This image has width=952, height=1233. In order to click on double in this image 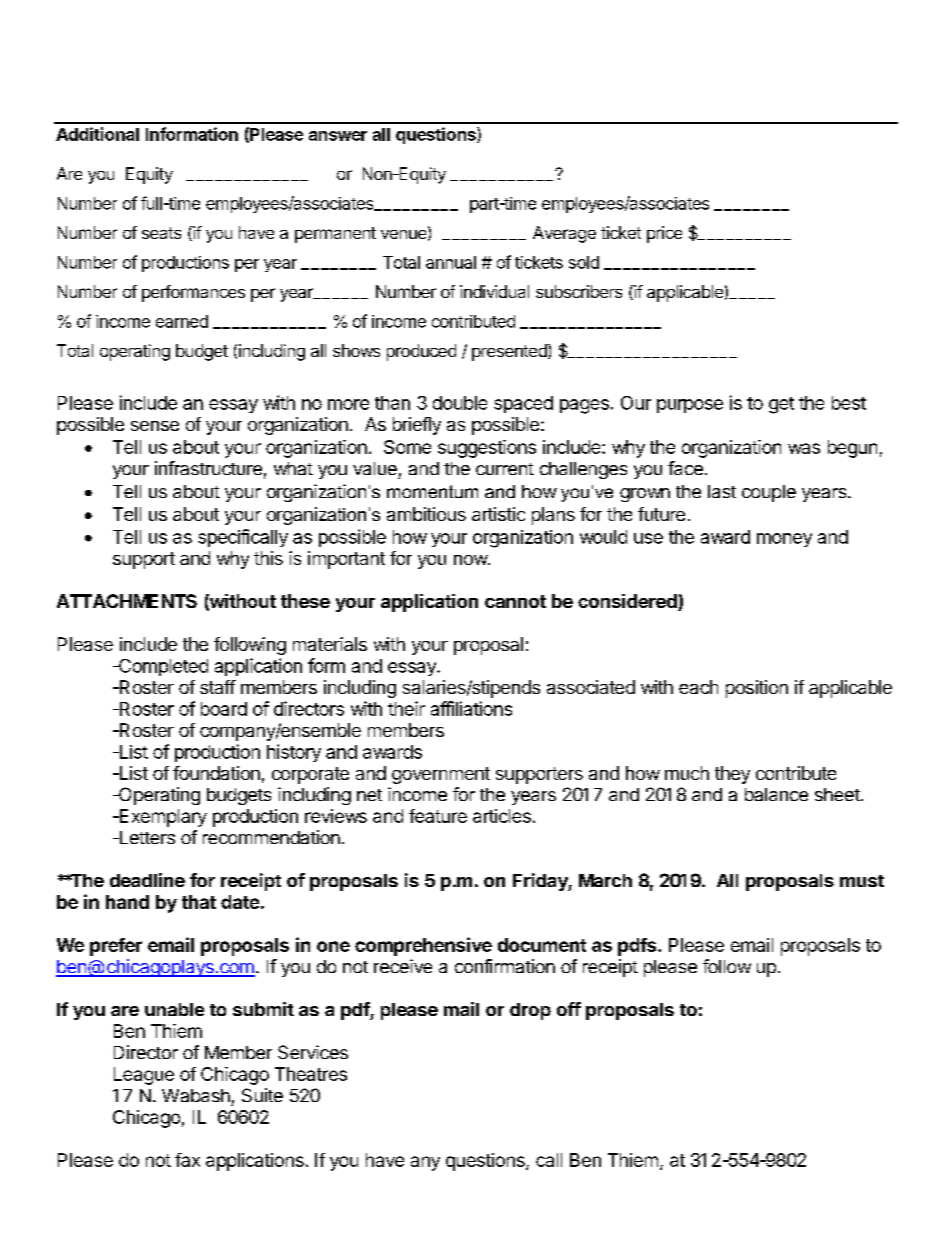, I will do `click(460, 403)`.
